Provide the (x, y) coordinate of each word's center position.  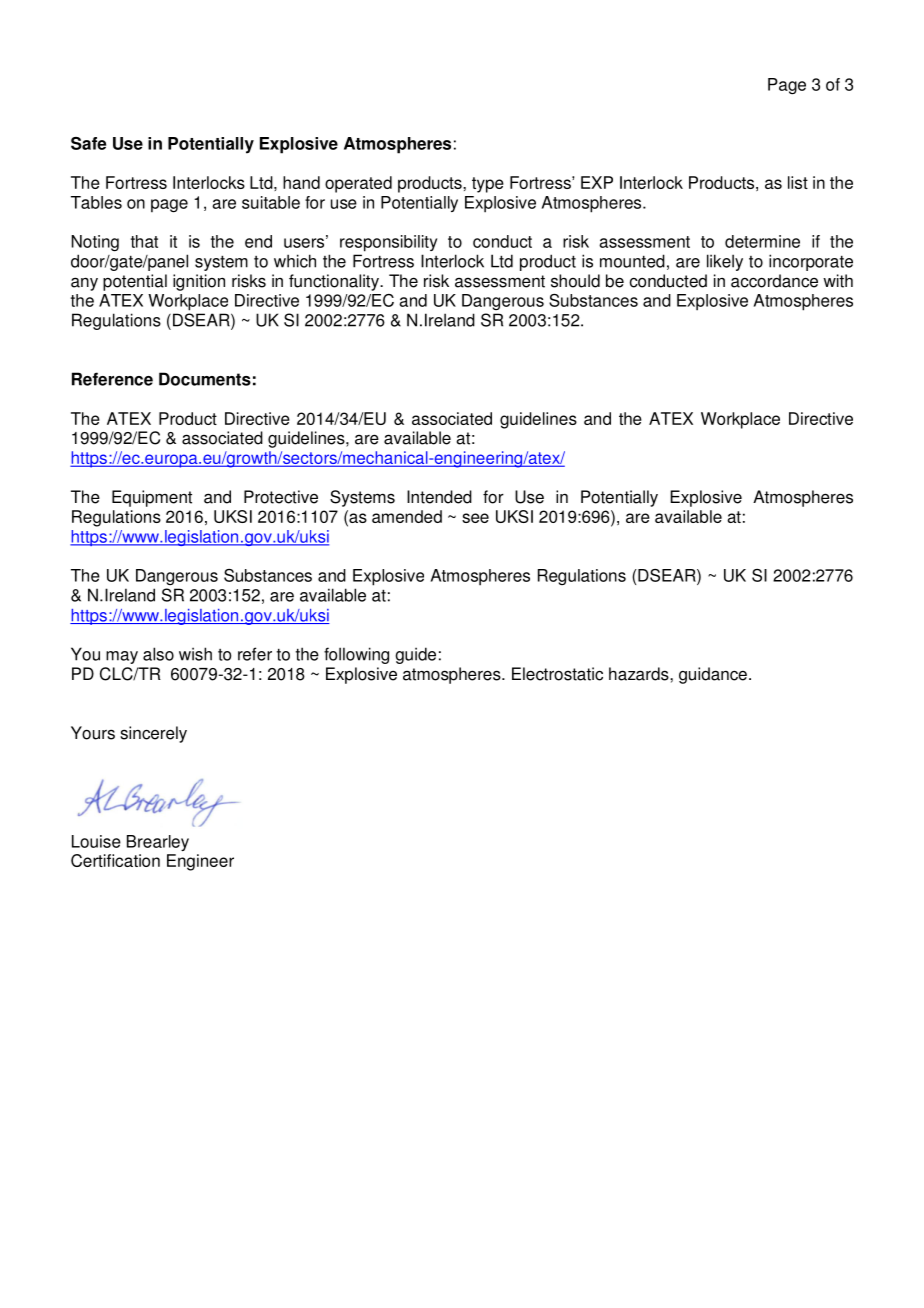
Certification (115, 860)
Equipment (152, 498)
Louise (96, 841)
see (475, 518)
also (158, 654)
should (575, 281)
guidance (713, 675)
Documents (205, 379)
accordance (774, 281)
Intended (439, 497)
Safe (88, 143)
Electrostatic (557, 674)
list (798, 182)
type (488, 185)
